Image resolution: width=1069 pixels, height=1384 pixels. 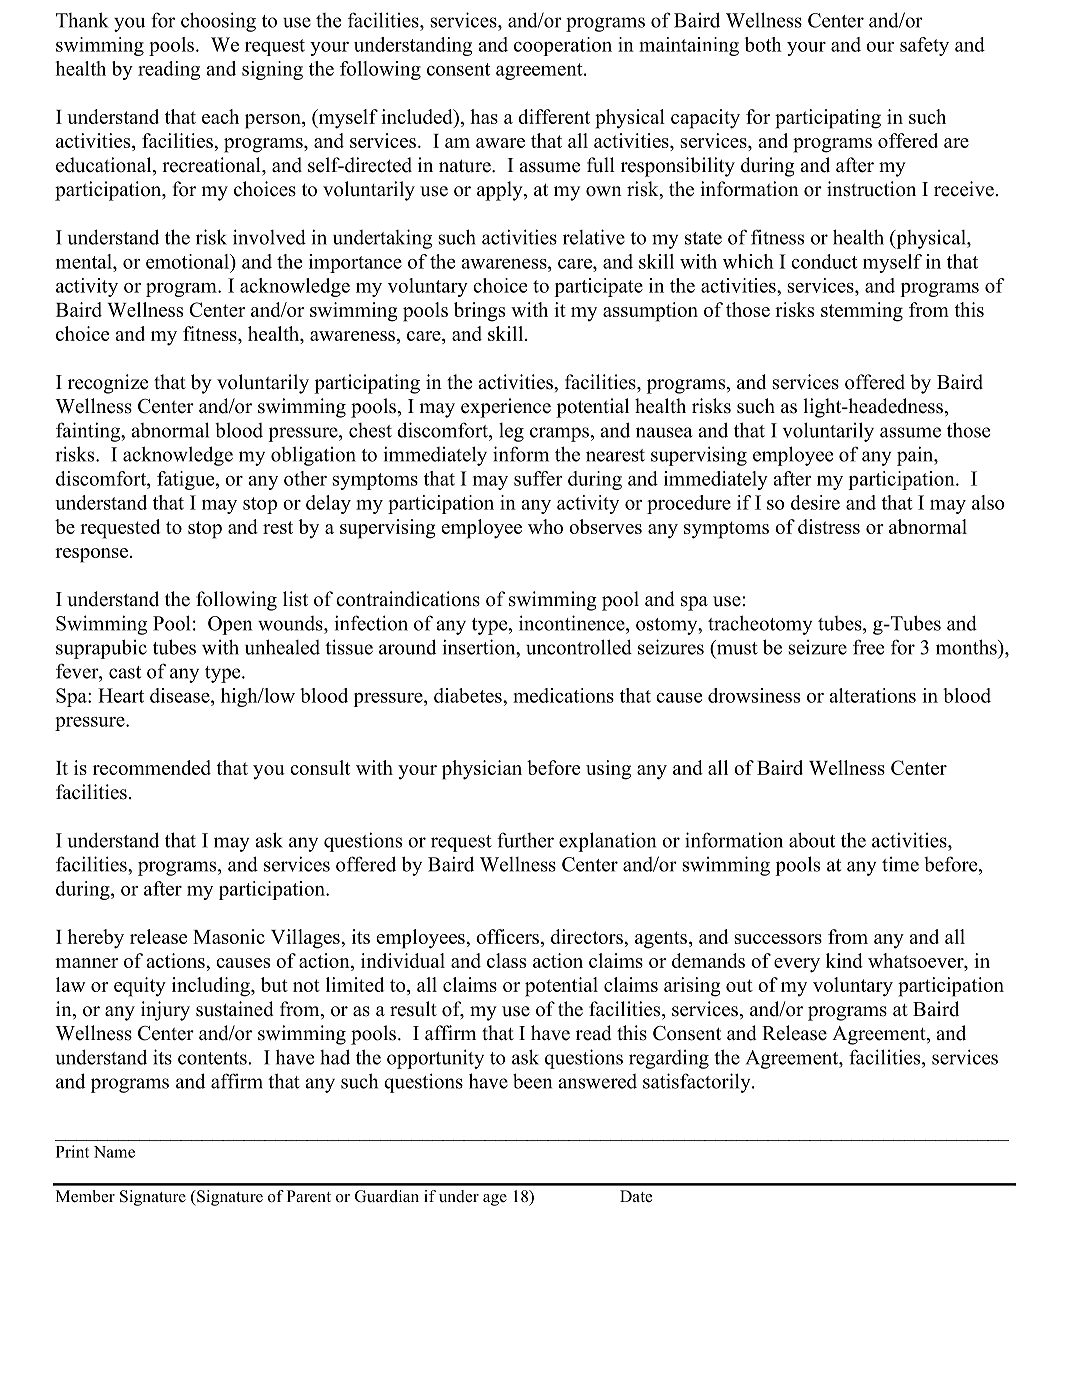 I want to click on physician, so click(x=482, y=770).
